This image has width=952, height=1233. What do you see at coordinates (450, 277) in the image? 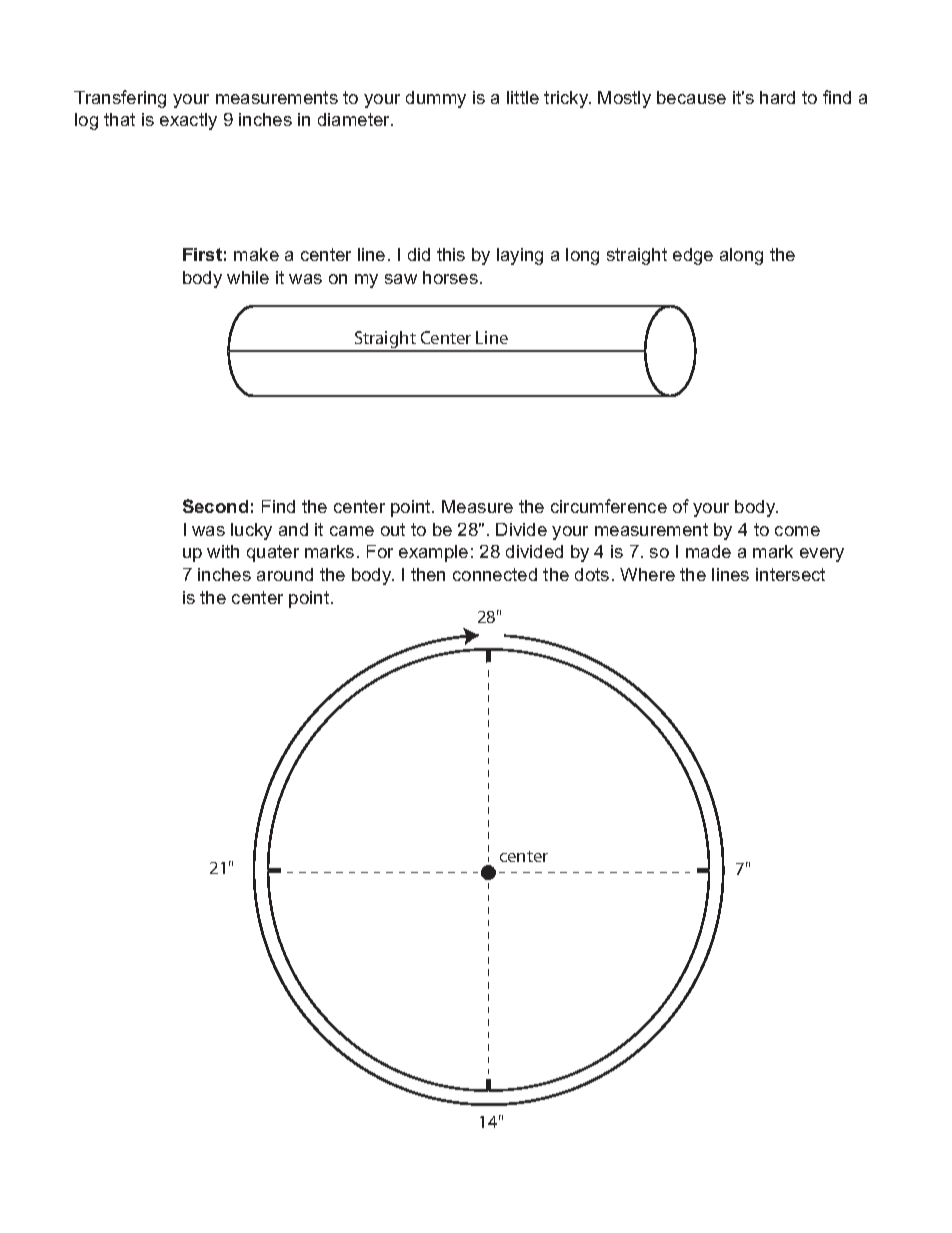
I see `horses` at bounding box center [450, 277].
